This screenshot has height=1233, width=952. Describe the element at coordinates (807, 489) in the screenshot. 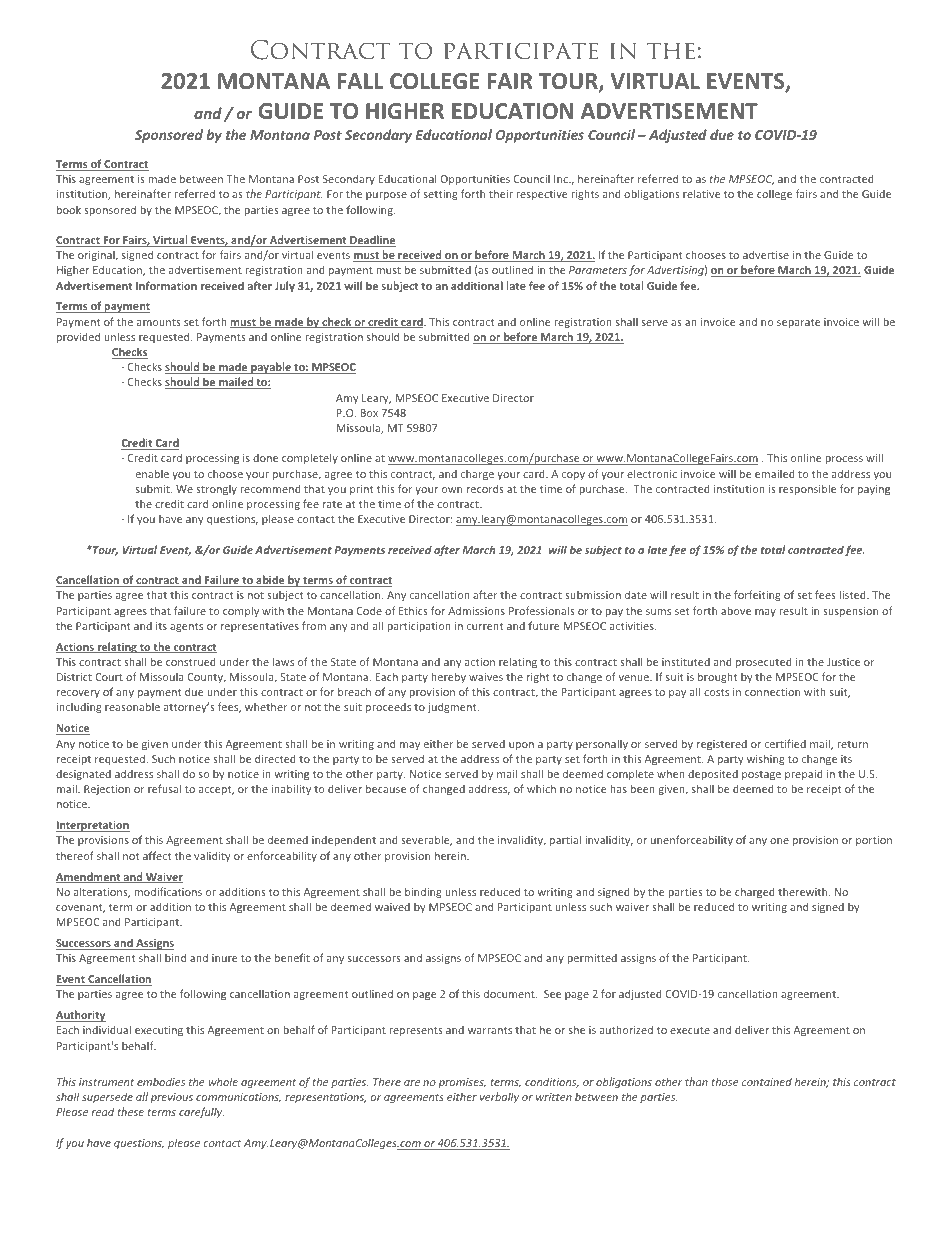

I see `responsible` at that location.
